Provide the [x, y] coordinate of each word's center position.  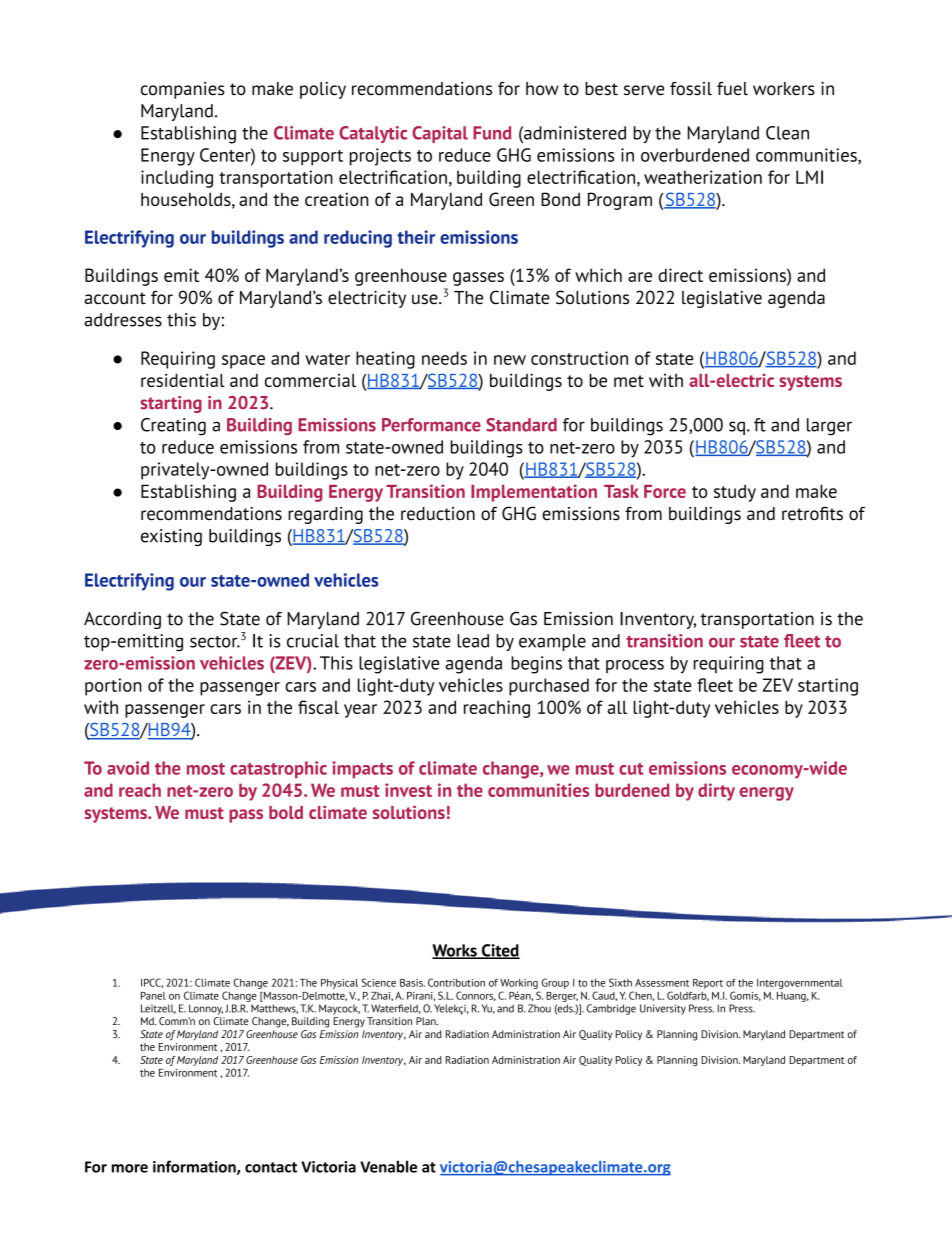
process [635, 666]
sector [215, 642]
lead [473, 641]
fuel [732, 89]
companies [183, 90]
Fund [492, 133]
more [130, 1168]
